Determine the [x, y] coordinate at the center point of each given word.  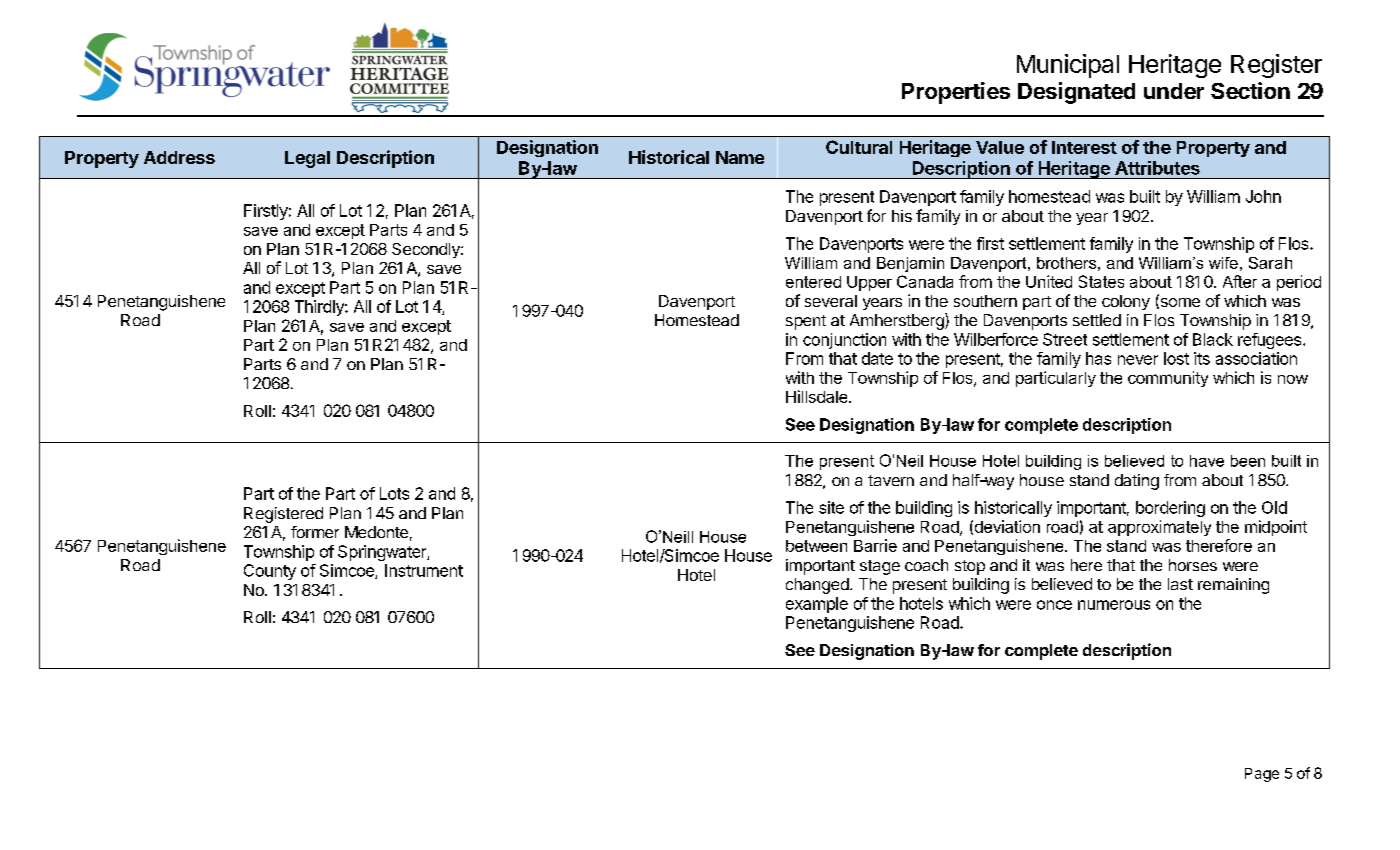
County [270, 572]
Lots [394, 493]
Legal [307, 159]
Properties [956, 93]
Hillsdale [818, 396]
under [1174, 91]
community [1168, 379]
